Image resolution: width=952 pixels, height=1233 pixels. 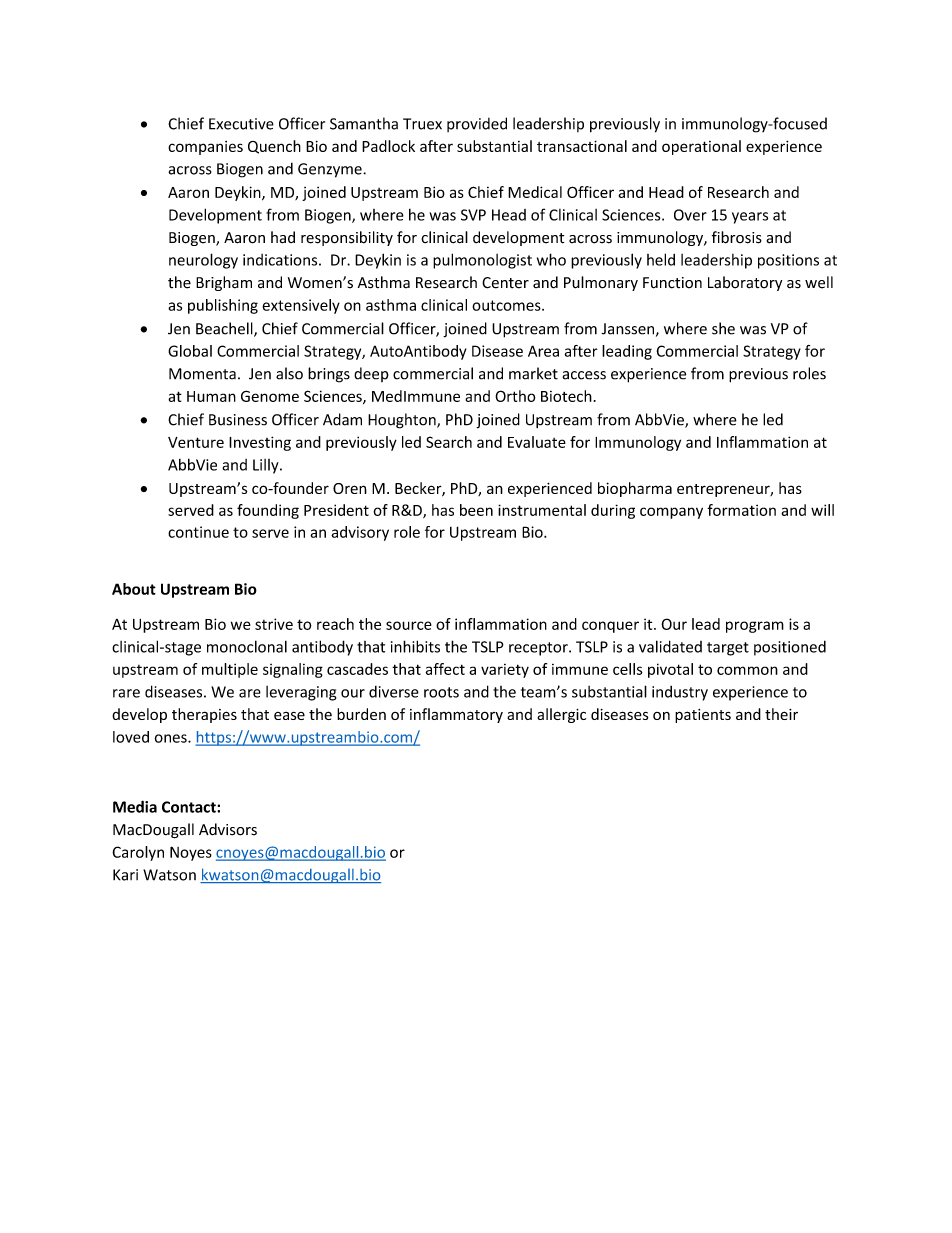 I want to click on provided, so click(x=477, y=124).
